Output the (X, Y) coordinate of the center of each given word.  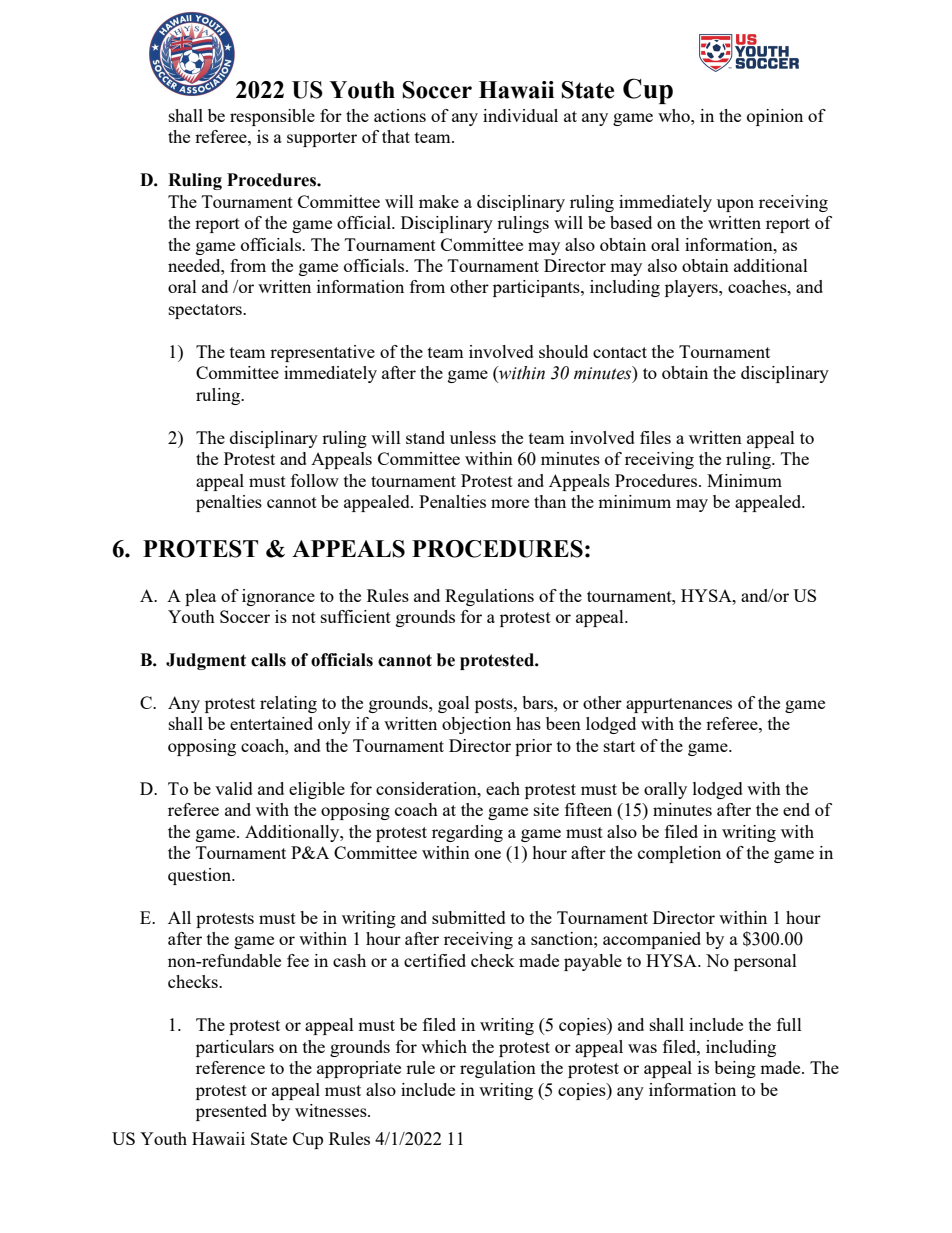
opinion (775, 117)
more (510, 503)
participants (537, 288)
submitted (469, 917)
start (619, 746)
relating (288, 704)
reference (230, 1067)
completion (679, 854)
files (655, 437)
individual (520, 115)
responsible (272, 117)
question (201, 876)
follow (315, 480)
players (692, 288)
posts (495, 705)
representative (322, 353)
